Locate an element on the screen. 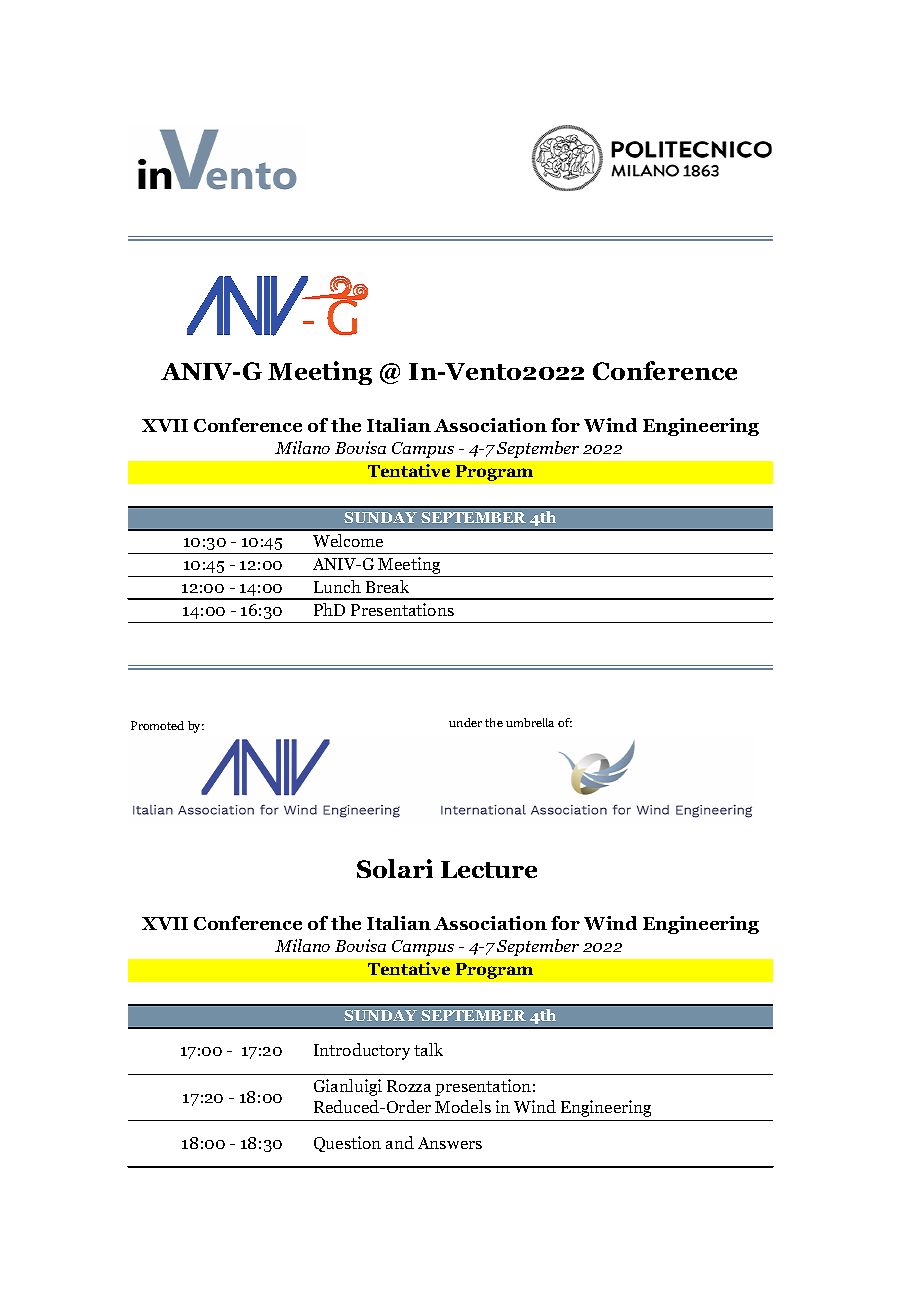 The height and width of the screenshot is (1308, 924). Question is located at coordinates (347, 1144).
